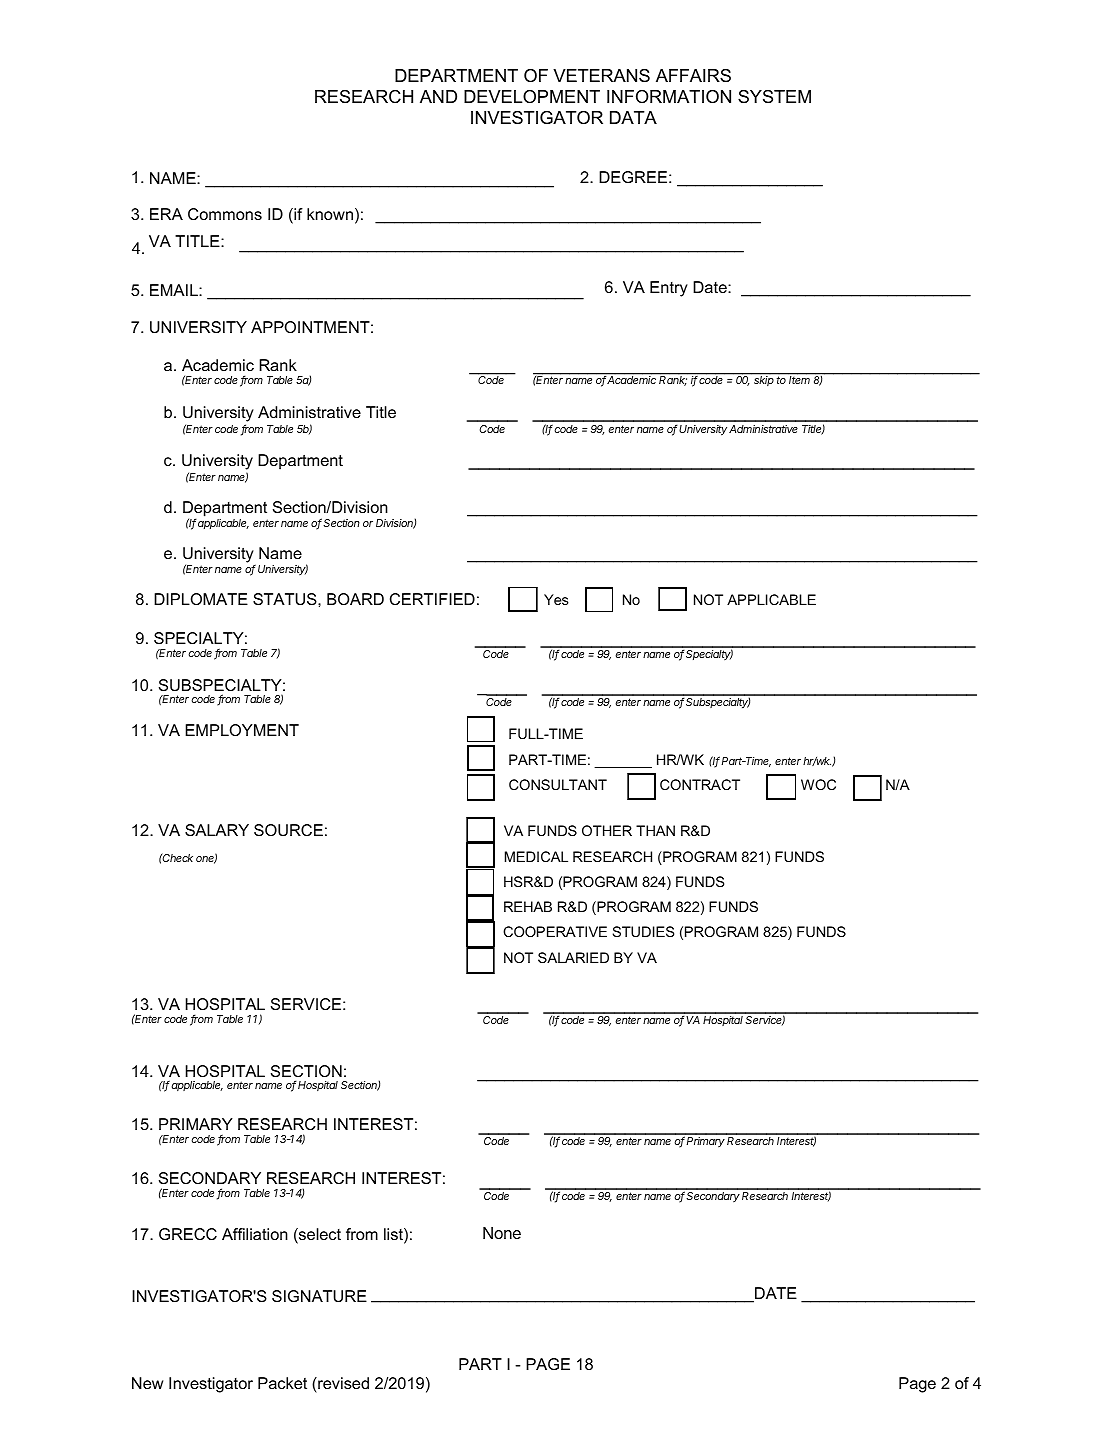 This screenshot has width=1113, height=1440. What do you see at coordinates (643, 931) in the screenshot?
I see `STUDIES` at bounding box center [643, 931].
